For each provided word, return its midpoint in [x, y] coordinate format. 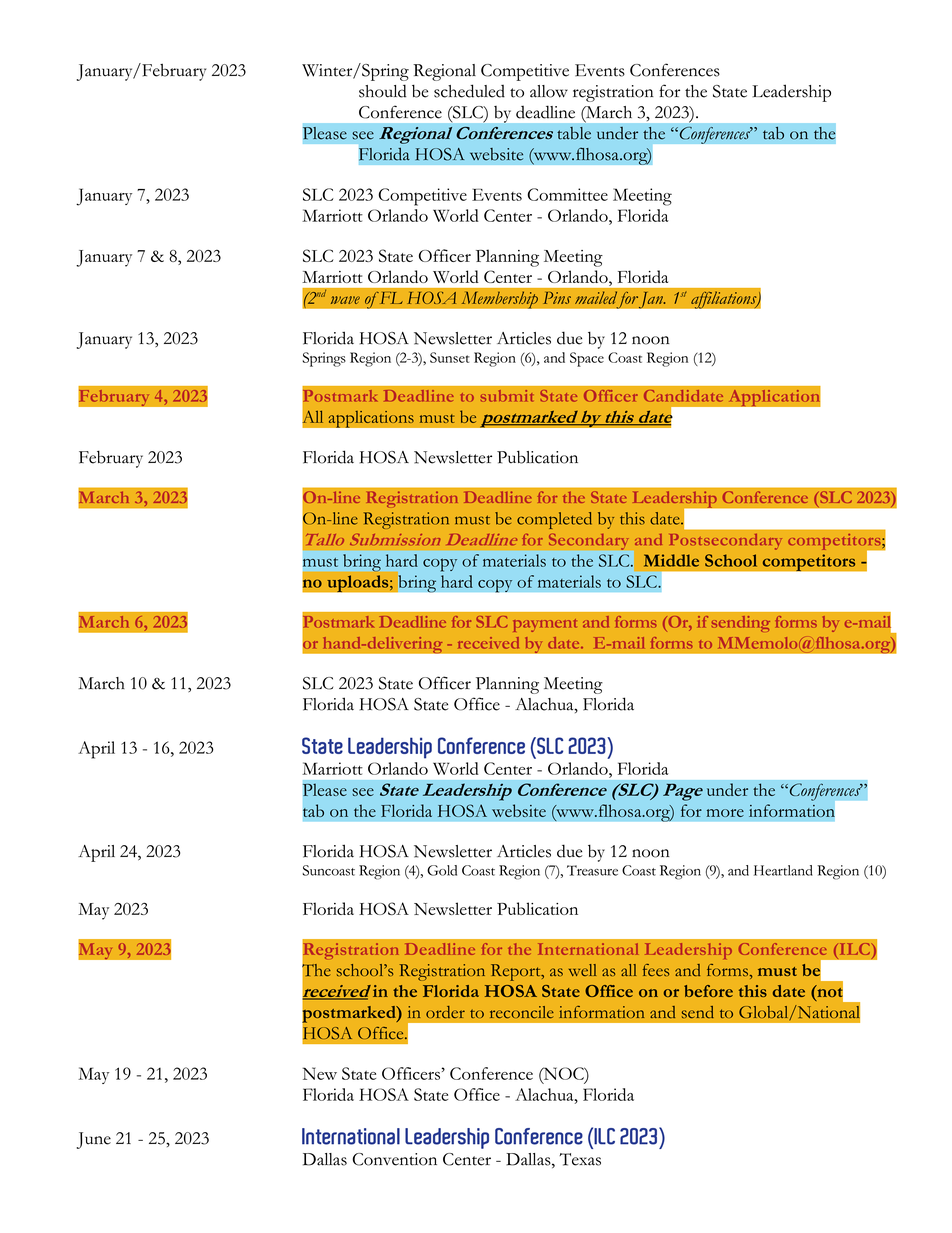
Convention [394, 1159]
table [574, 133]
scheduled [469, 91]
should [382, 91]
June [93, 1140]
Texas [580, 1159]
